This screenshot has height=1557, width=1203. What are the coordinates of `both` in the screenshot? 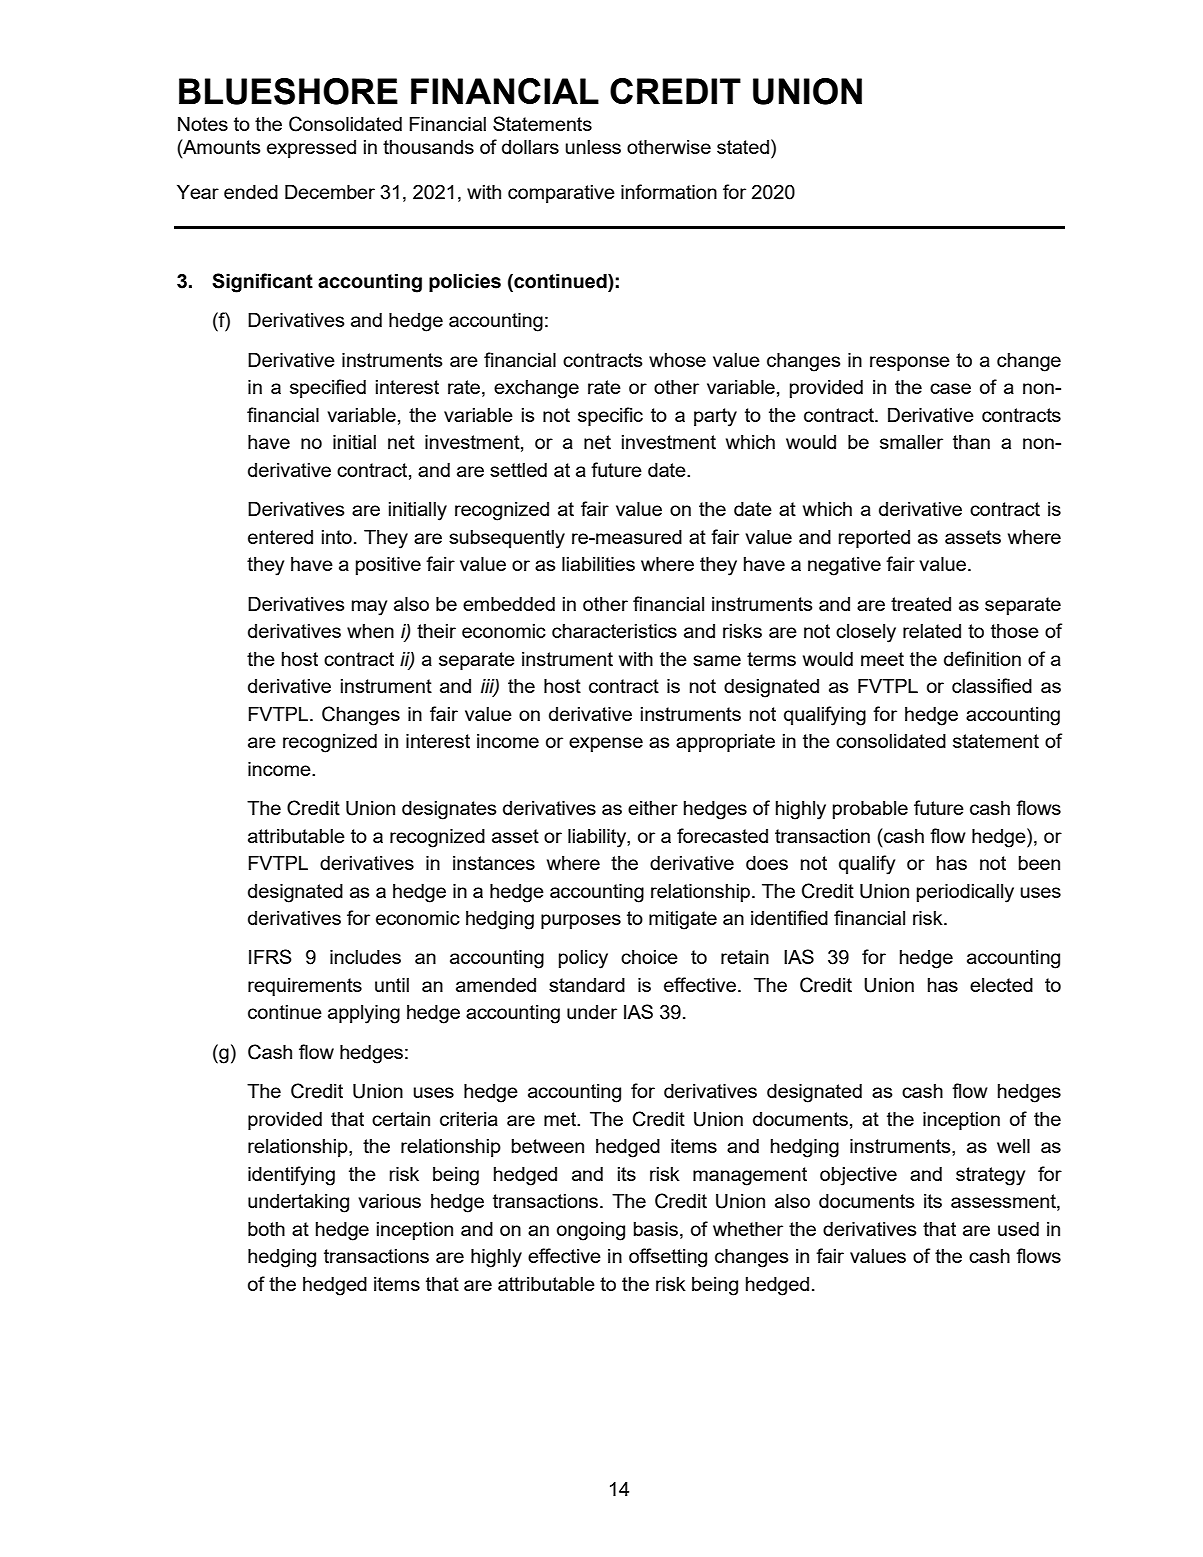 It's located at (266, 1229).
